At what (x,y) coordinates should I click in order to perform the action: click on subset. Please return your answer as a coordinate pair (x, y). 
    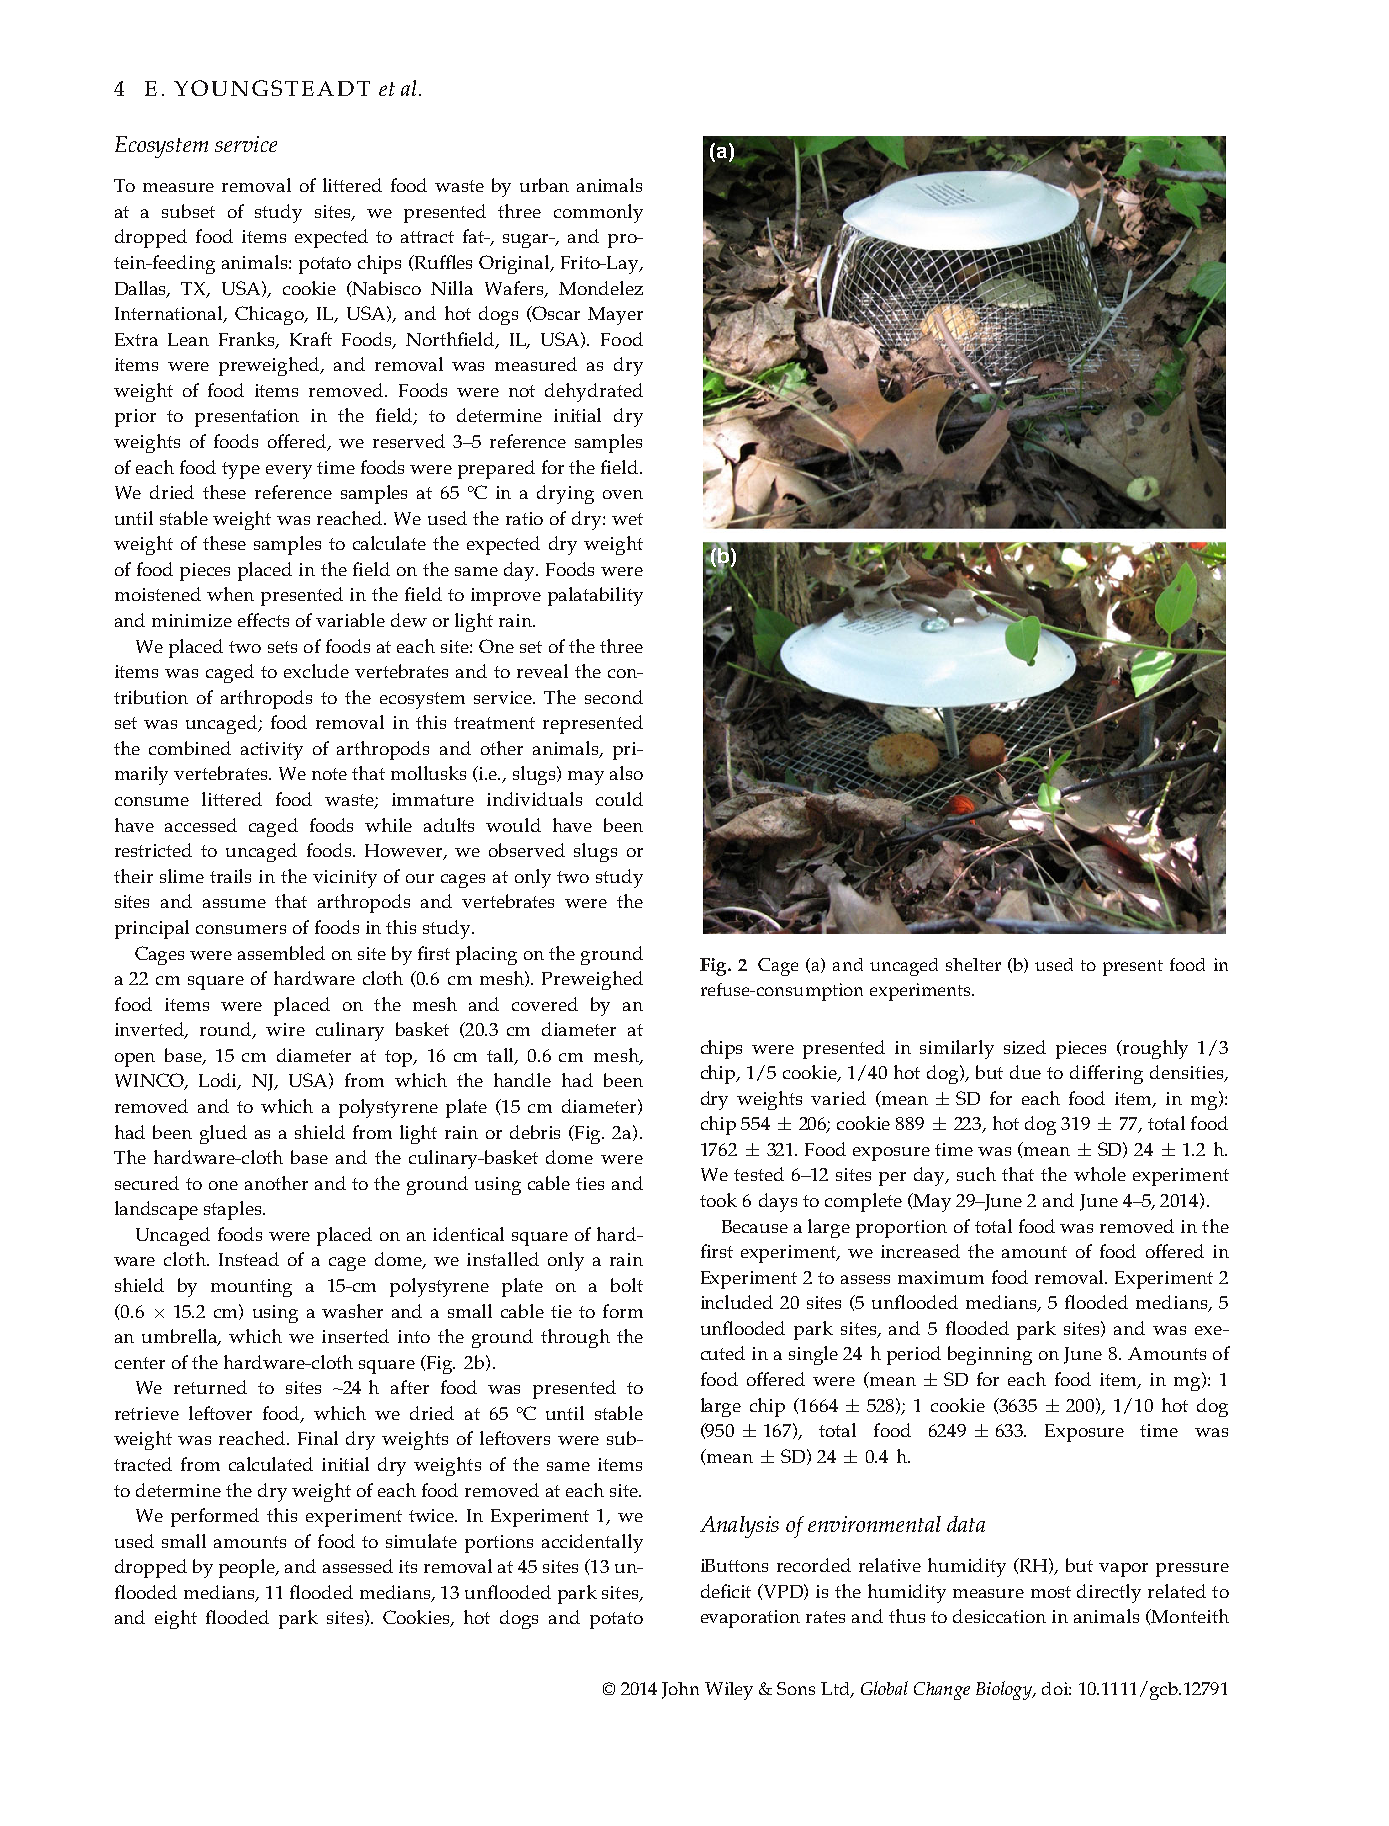
    Looking at the image, I should click on (188, 211).
